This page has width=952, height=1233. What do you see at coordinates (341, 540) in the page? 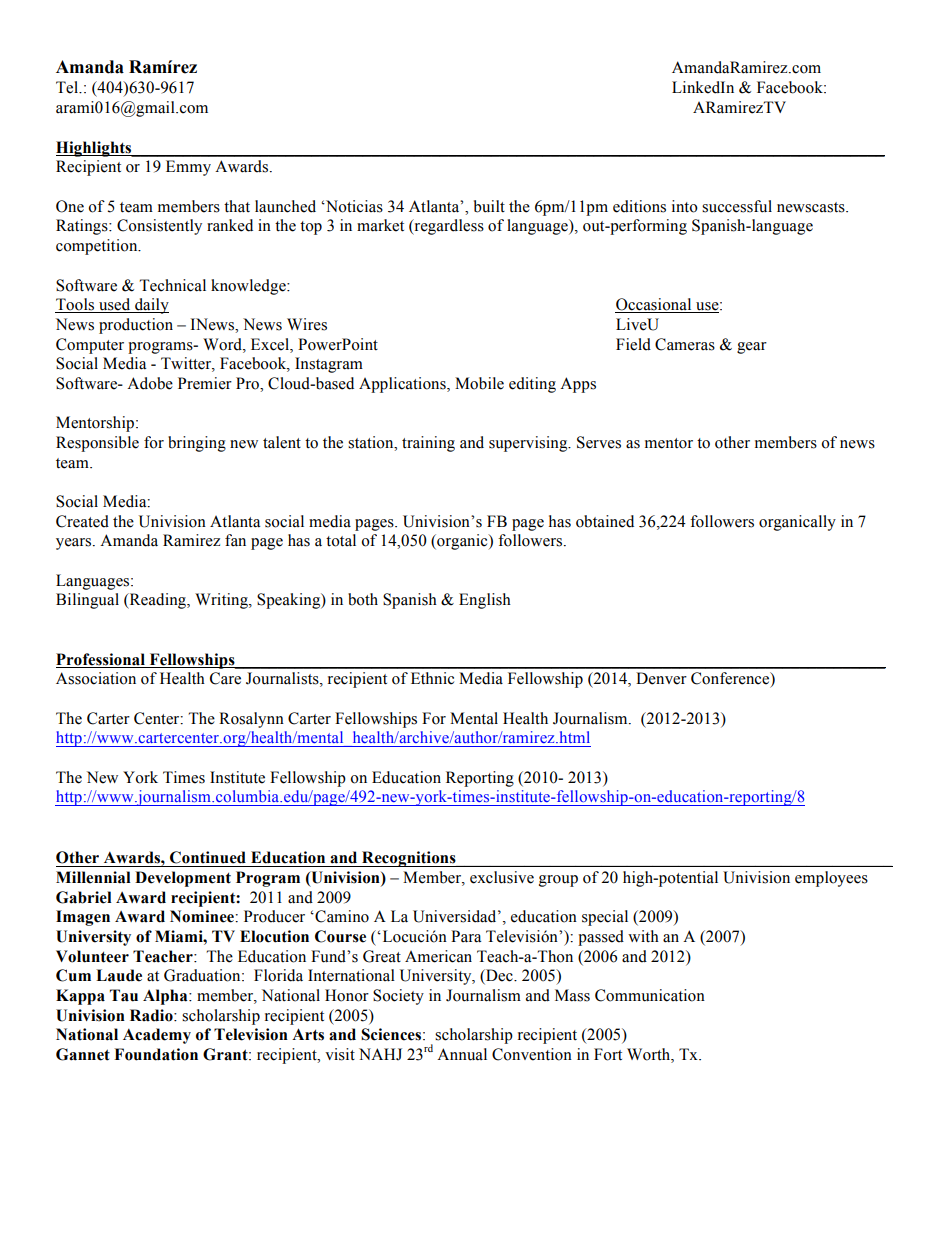
I see `total` at bounding box center [341, 540].
